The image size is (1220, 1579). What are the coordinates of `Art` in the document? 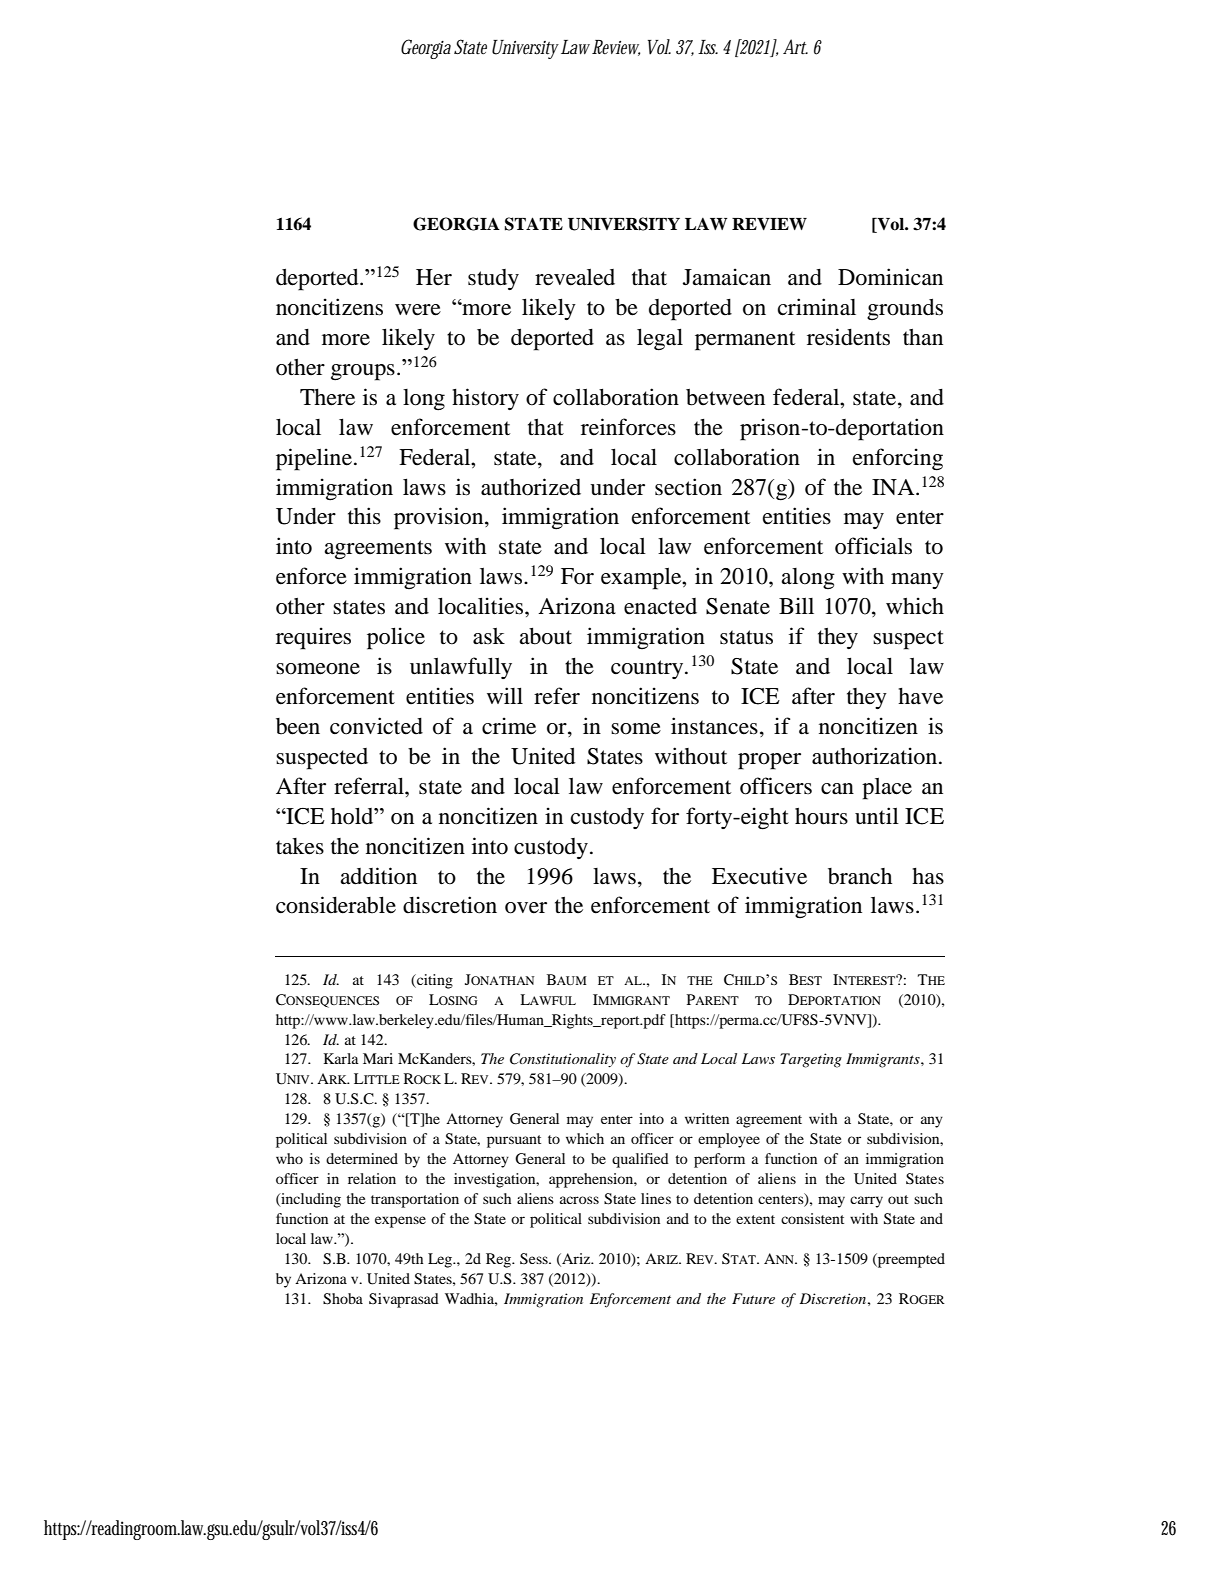 It's located at (795, 46).
